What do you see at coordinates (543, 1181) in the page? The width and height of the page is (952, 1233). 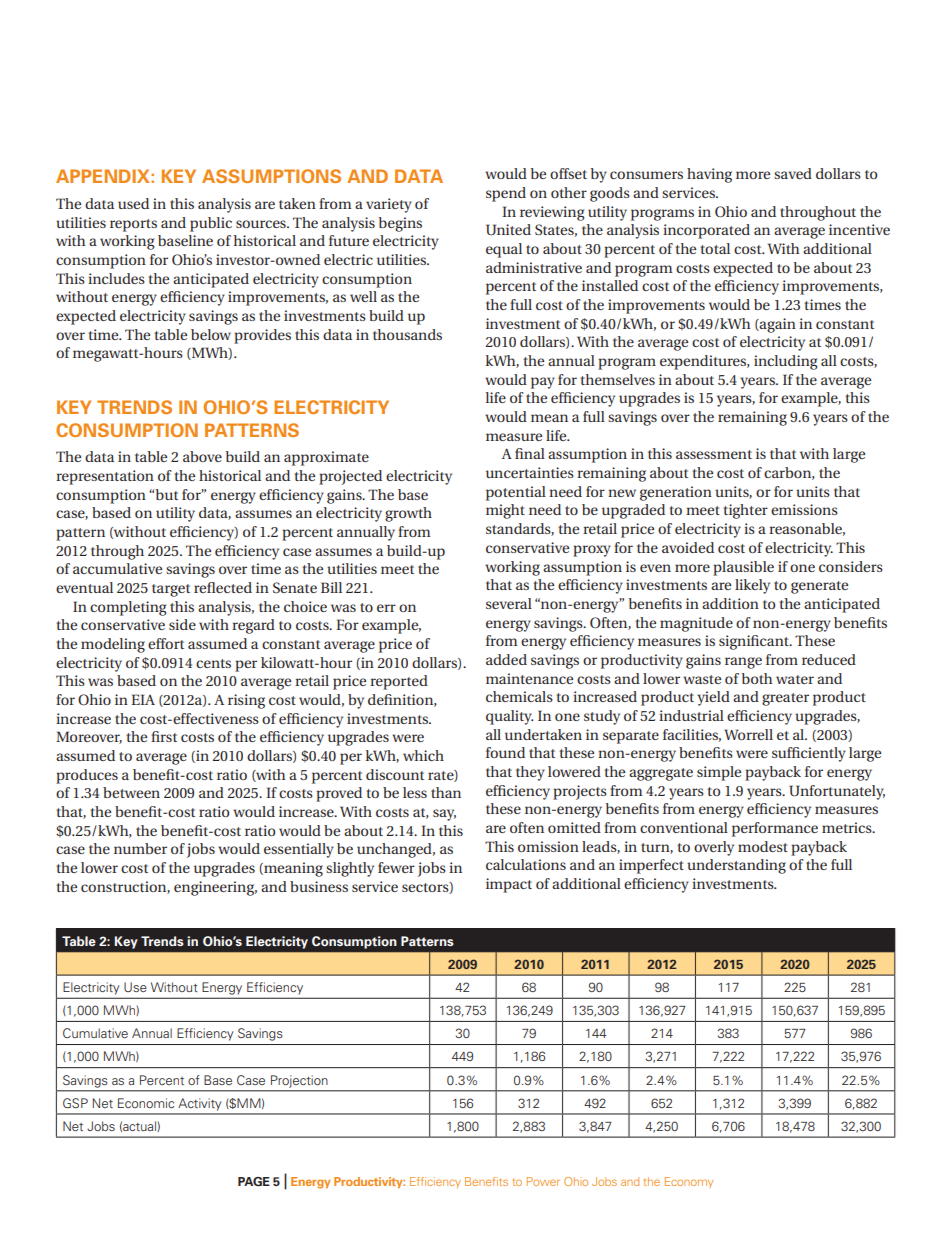 I see `Power` at bounding box center [543, 1181].
